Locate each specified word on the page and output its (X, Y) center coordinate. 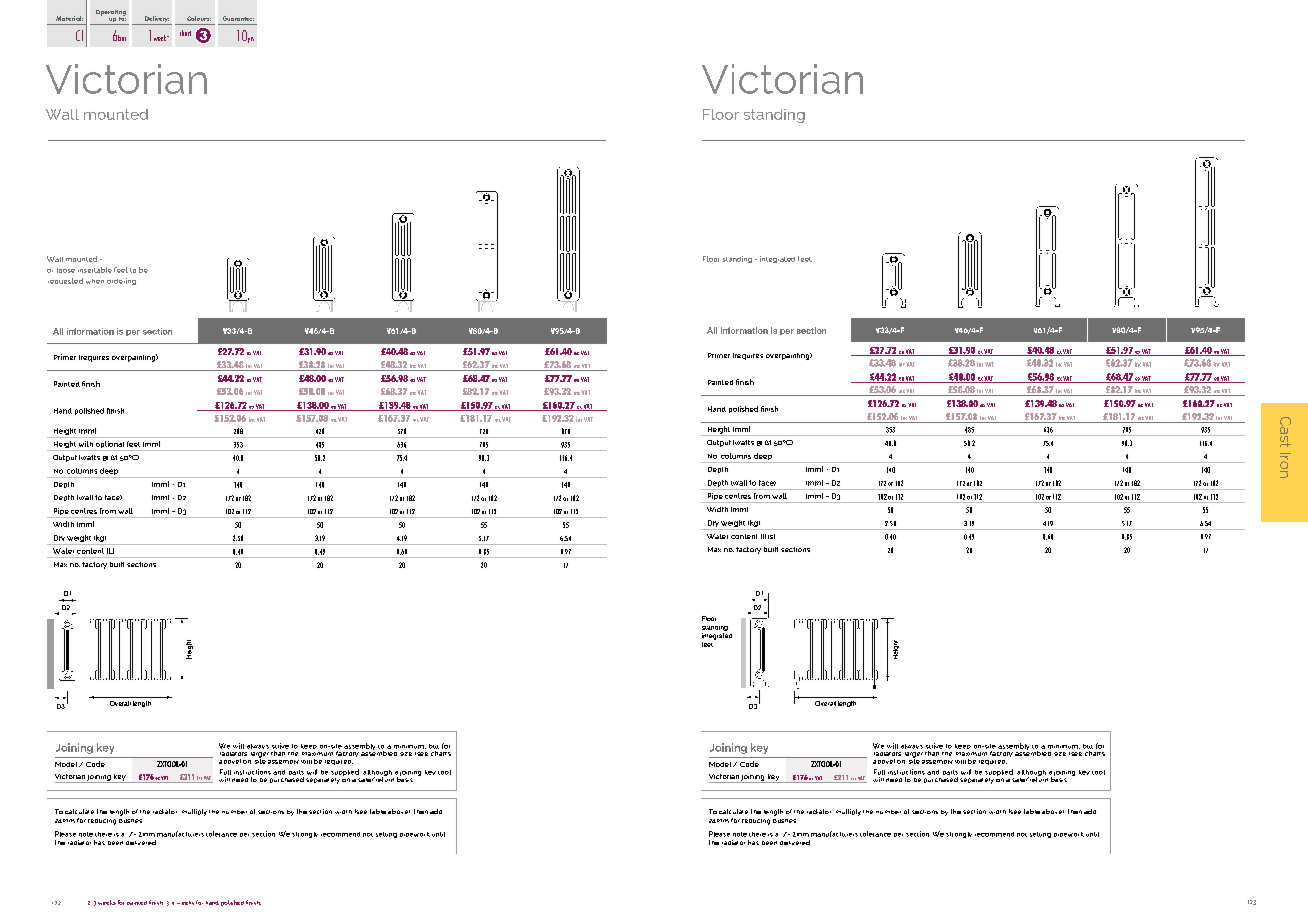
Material (69, 18)
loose (66, 270)
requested (65, 281)
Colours (199, 18)
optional (110, 446)
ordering (121, 281)
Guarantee (238, 18)
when (95, 281)
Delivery (156, 20)
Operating (111, 14)
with (86, 444)
